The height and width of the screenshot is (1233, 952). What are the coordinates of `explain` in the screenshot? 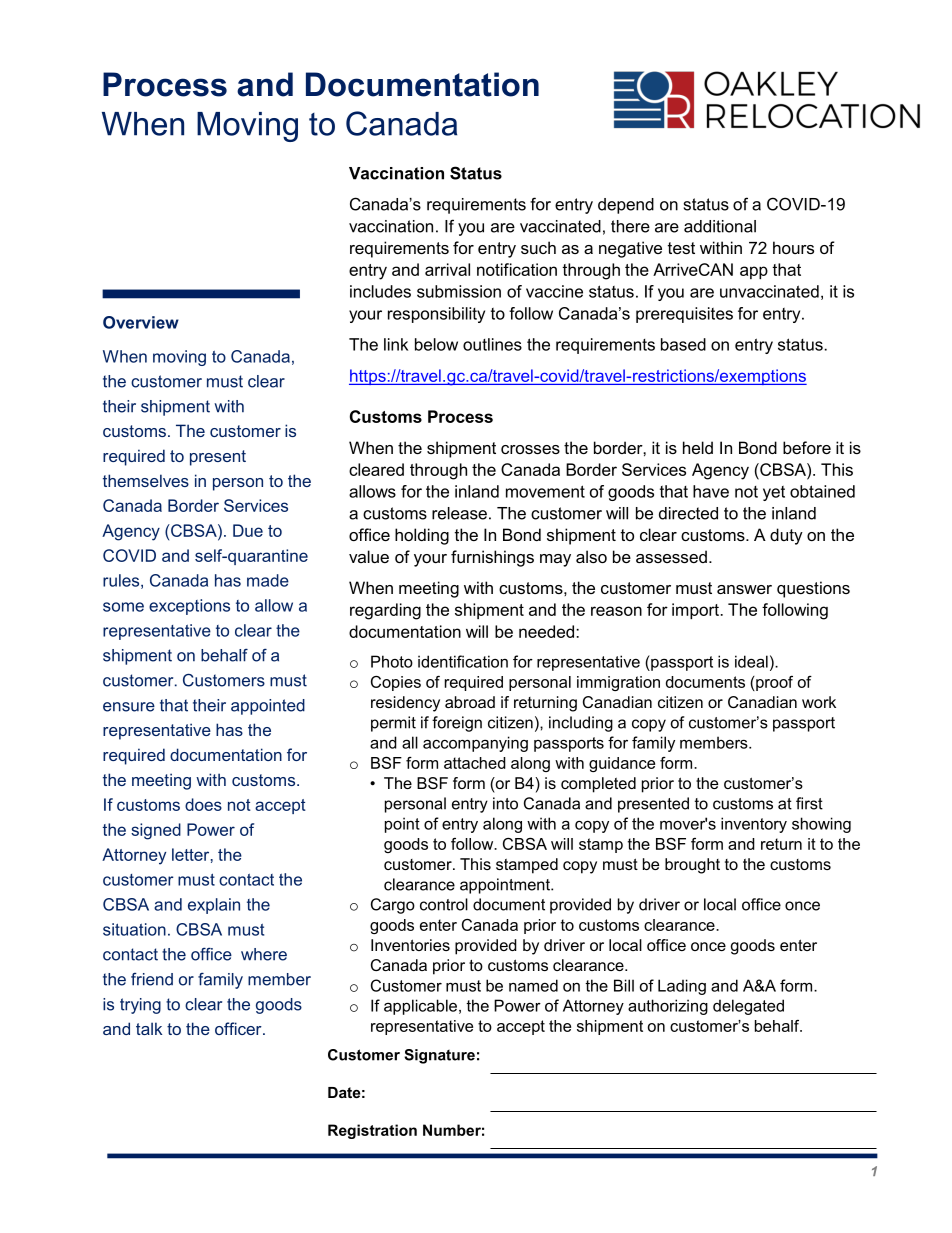 It's located at (214, 906).
